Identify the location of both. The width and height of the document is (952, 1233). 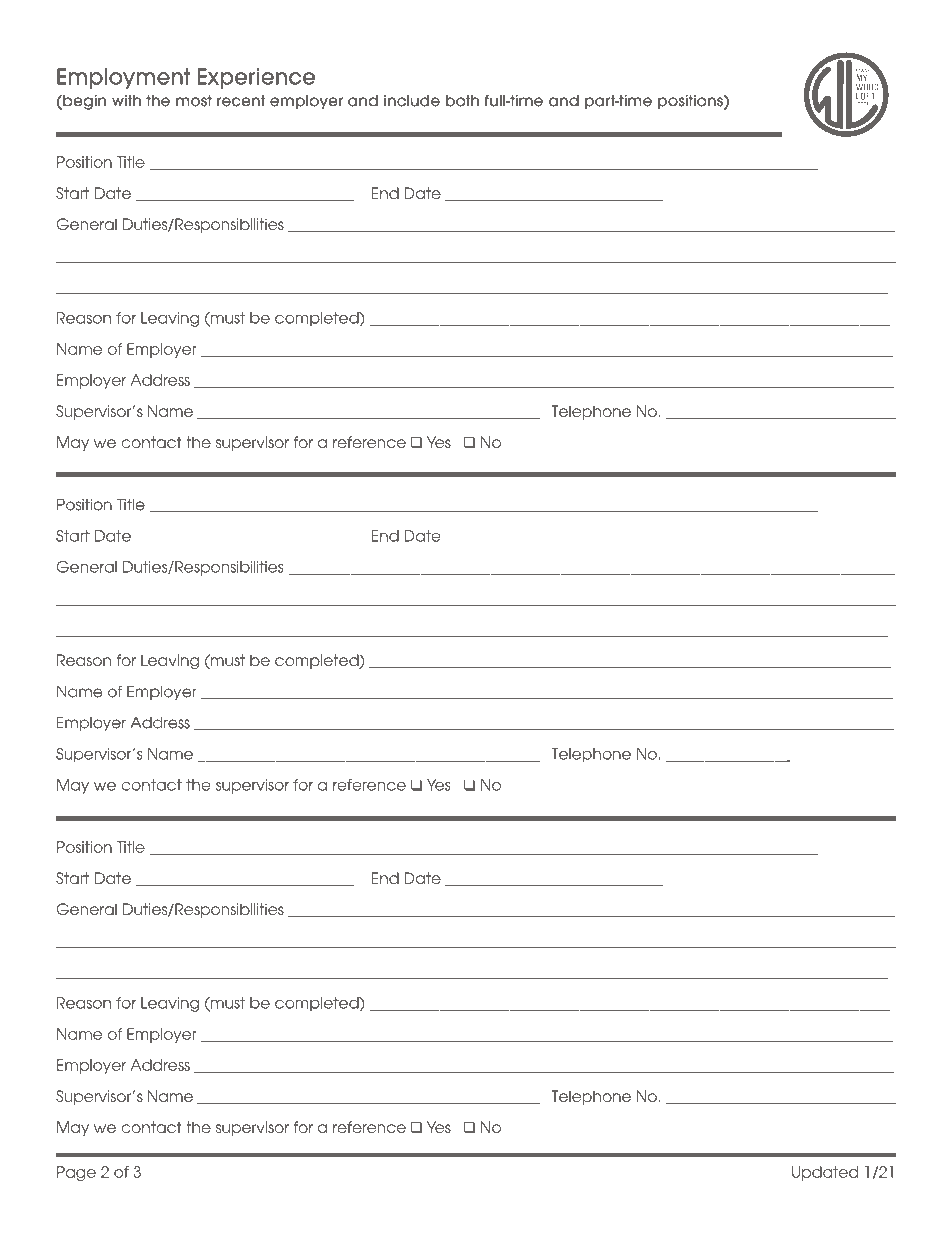
(462, 100).
